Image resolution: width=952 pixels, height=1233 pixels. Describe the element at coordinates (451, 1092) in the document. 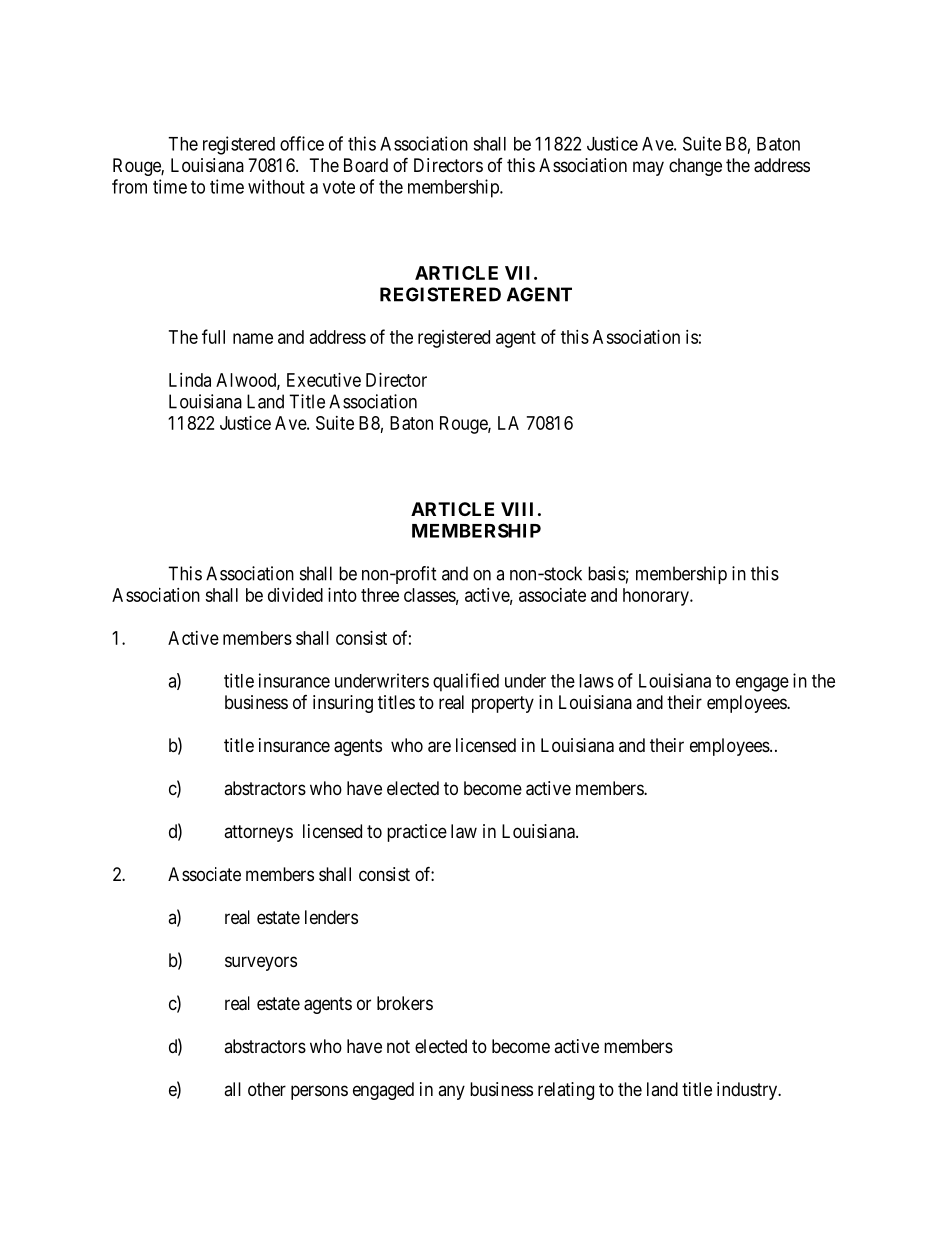

I see `any` at that location.
